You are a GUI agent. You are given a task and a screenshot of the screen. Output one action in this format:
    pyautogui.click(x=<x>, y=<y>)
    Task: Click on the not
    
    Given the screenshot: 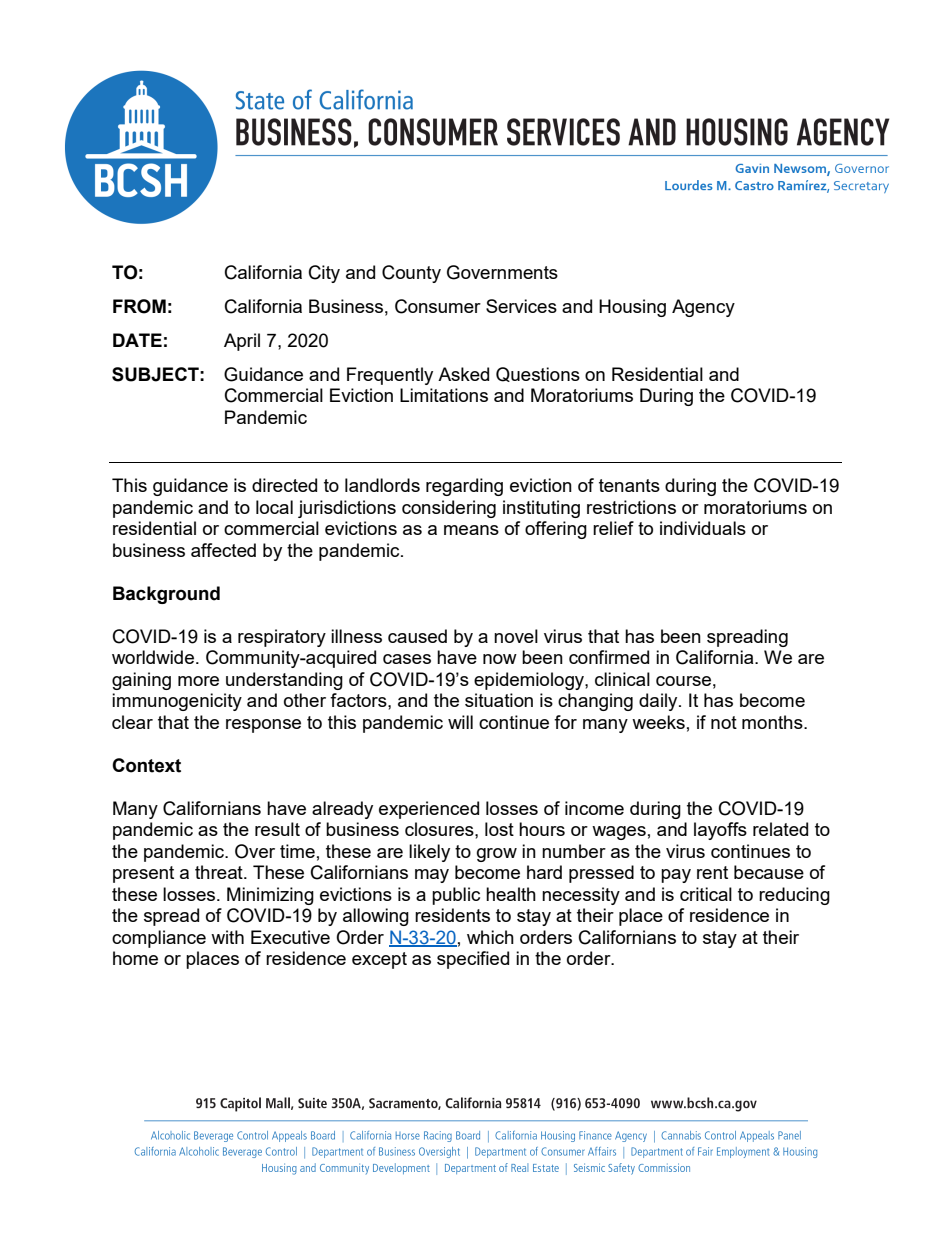 What is the action you would take?
    pyautogui.click(x=724, y=722)
